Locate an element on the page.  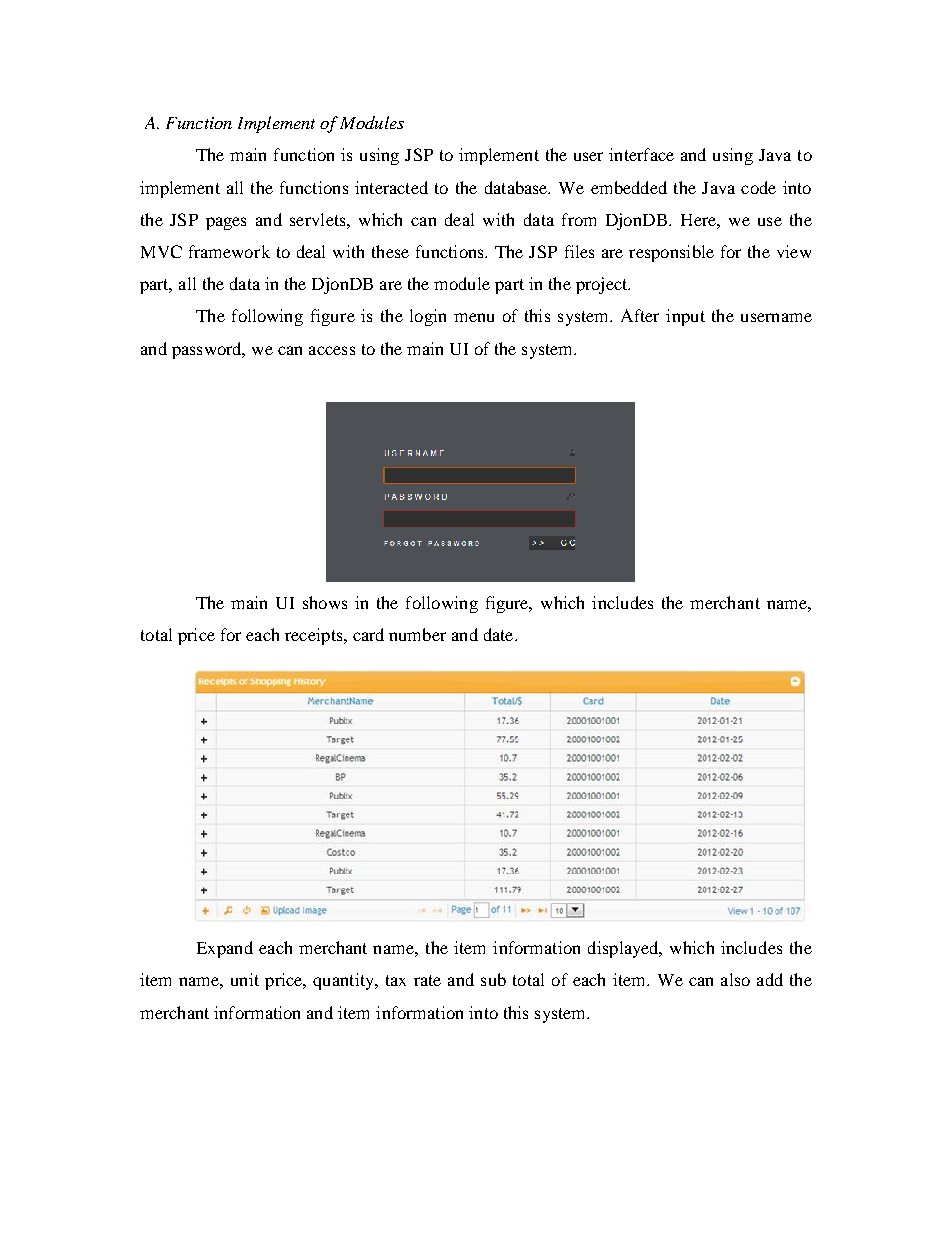
input is located at coordinates (685, 317).
